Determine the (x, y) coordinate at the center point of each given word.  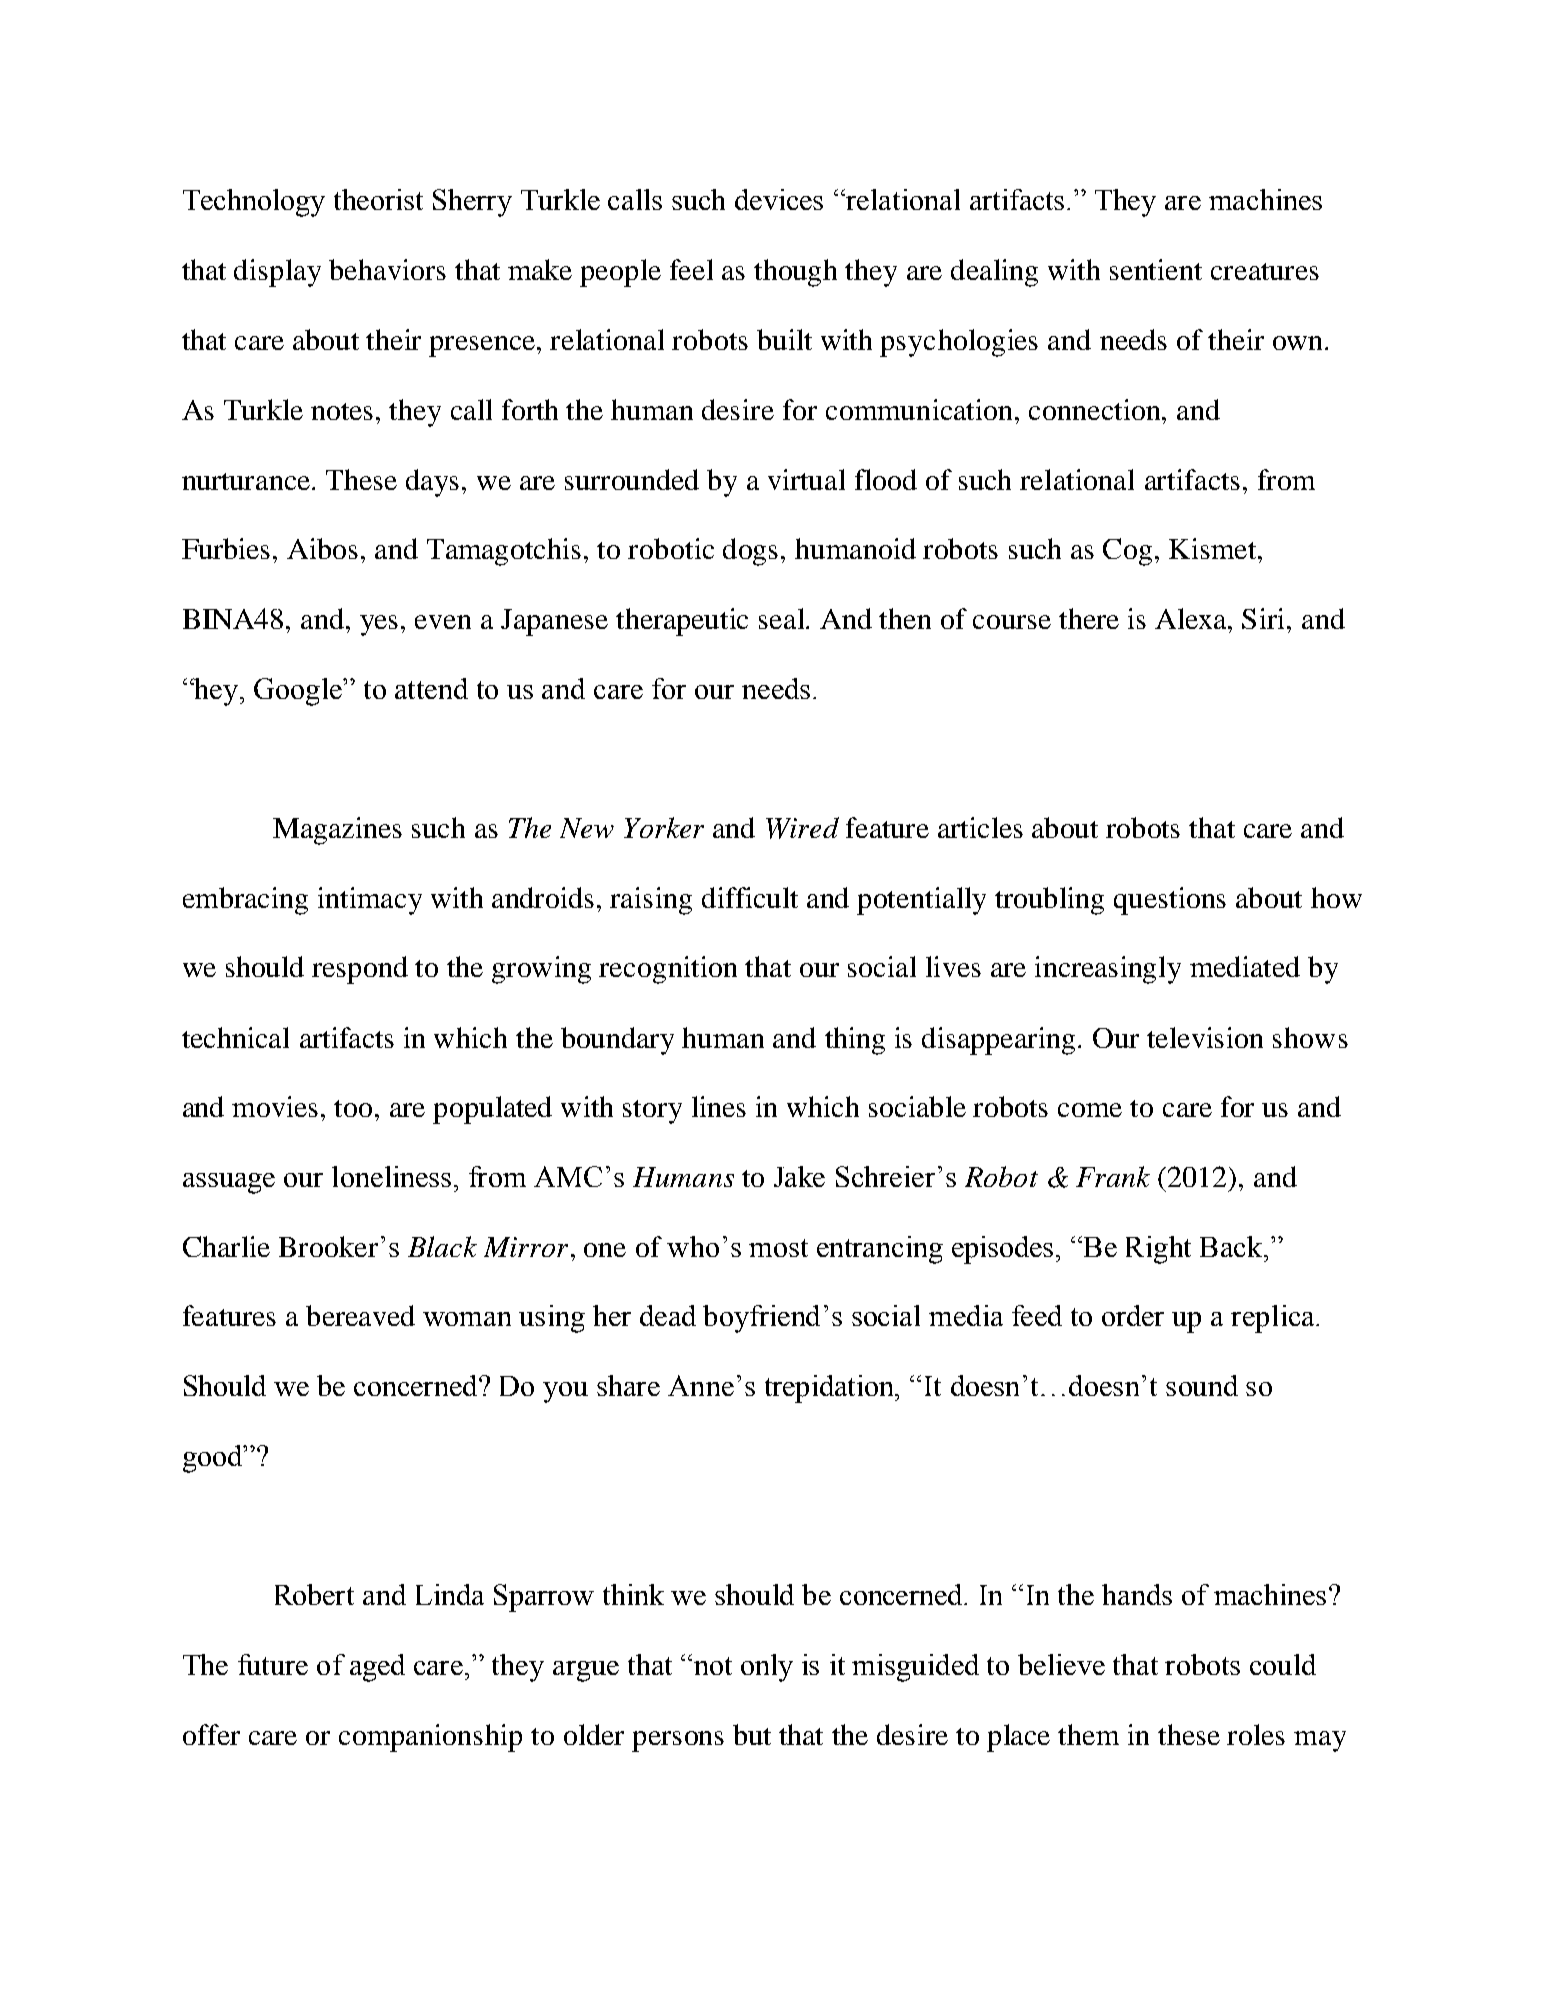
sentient (1156, 269)
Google (299, 692)
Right (1158, 1250)
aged (377, 1668)
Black (442, 1246)
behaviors (387, 269)
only (767, 1668)
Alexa (1192, 618)
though (795, 273)
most (778, 1248)
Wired (802, 828)
